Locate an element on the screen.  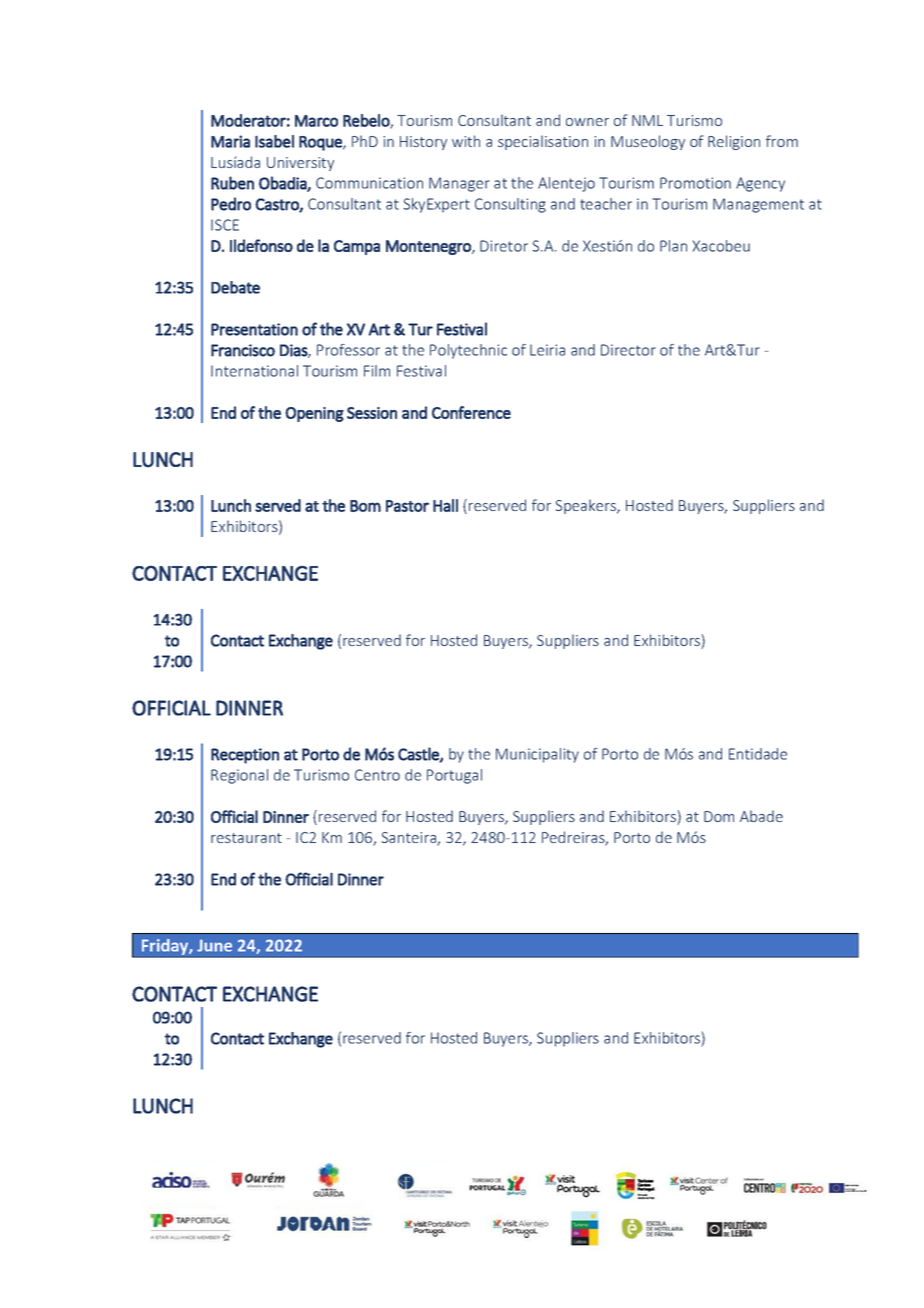
Portugal is located at coordinates (454, 776).
